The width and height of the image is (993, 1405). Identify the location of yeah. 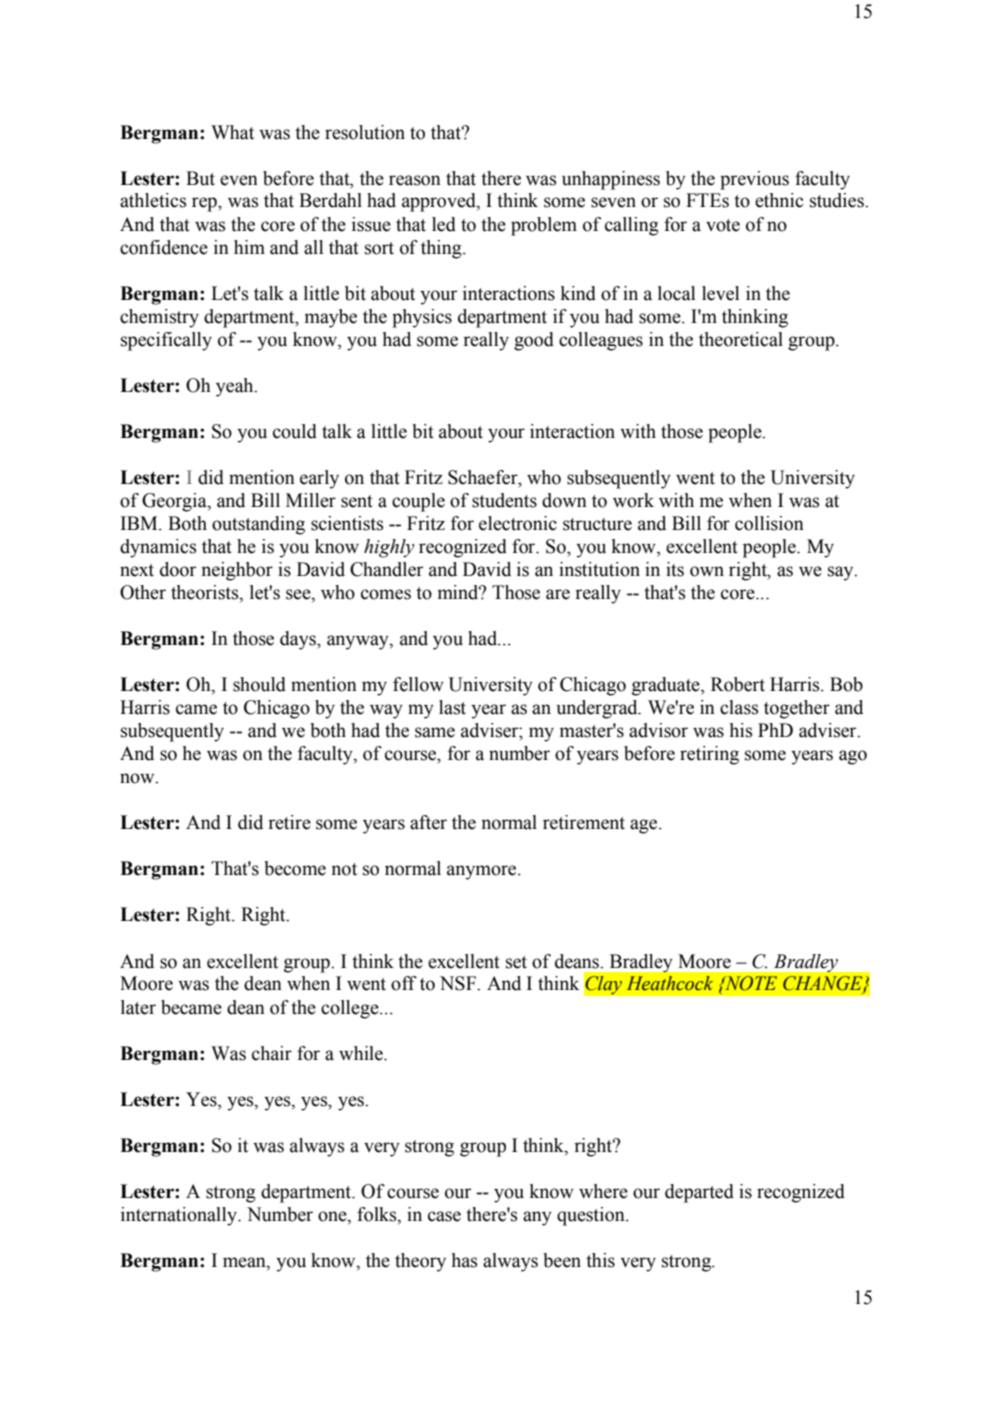
(236, 387).
